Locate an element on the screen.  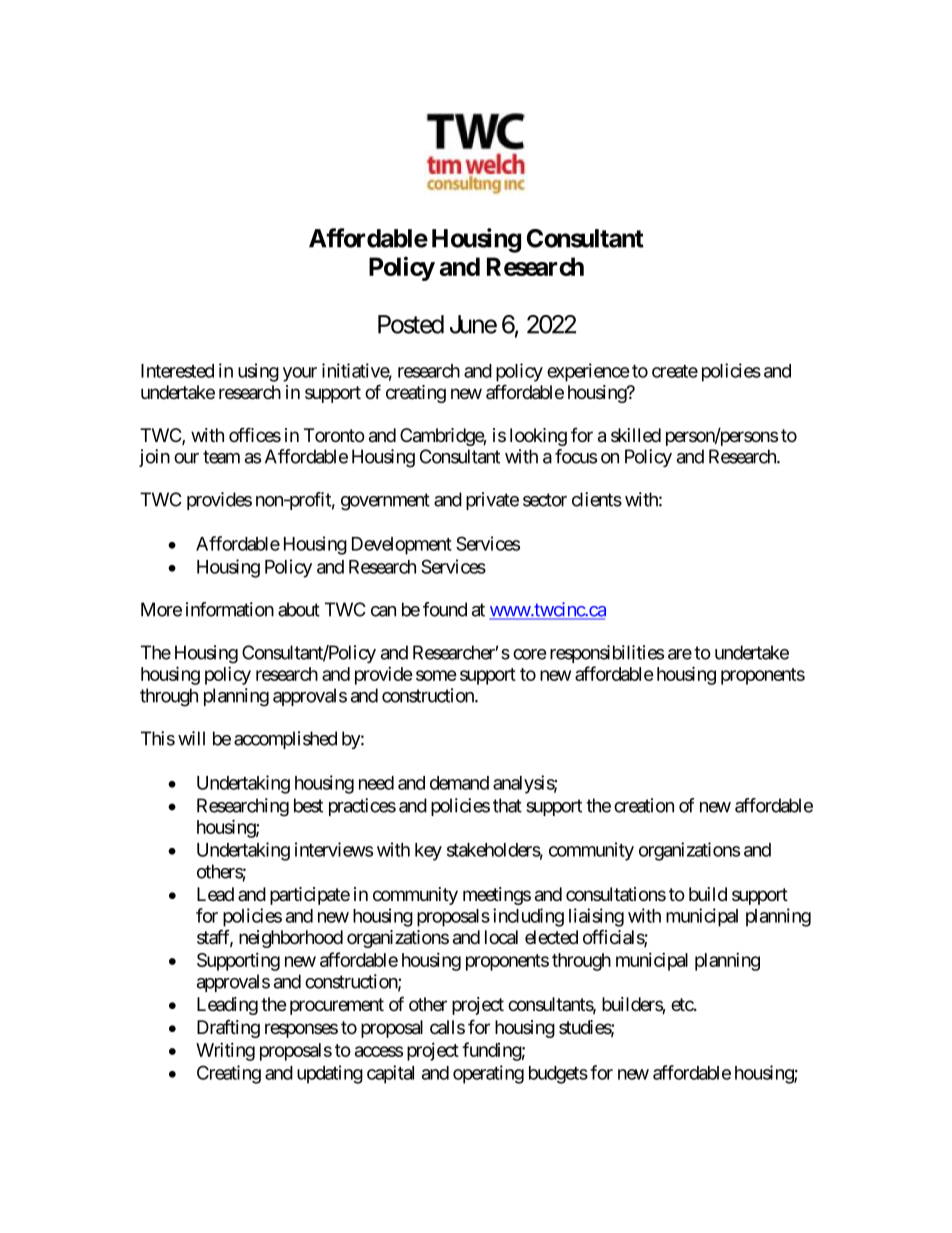
Writing is located at coordinates (225, 1051).
